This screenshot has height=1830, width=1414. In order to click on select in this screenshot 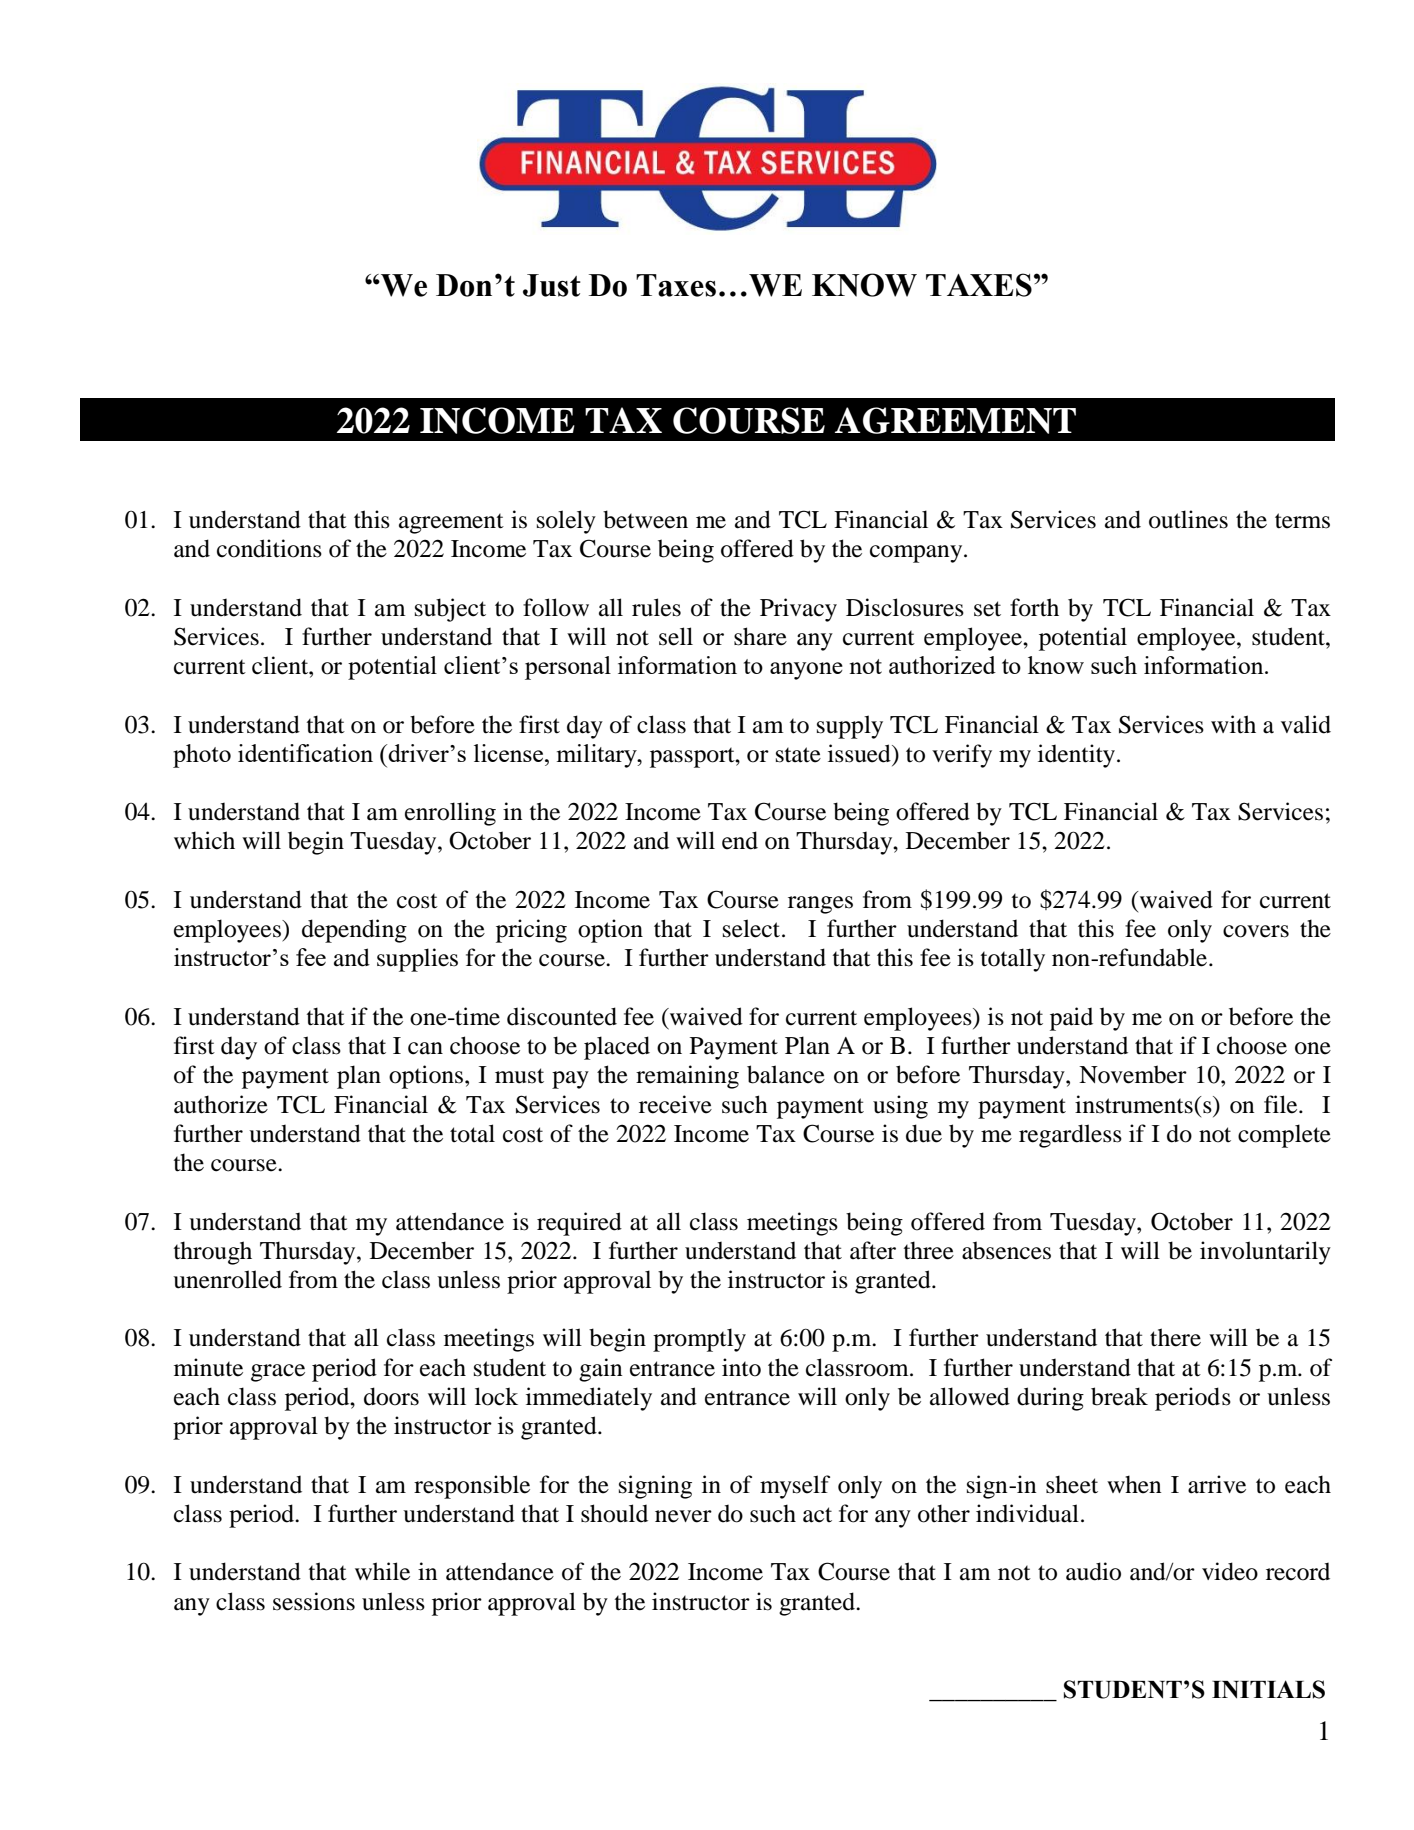, I will do `click(751, 928)`.
